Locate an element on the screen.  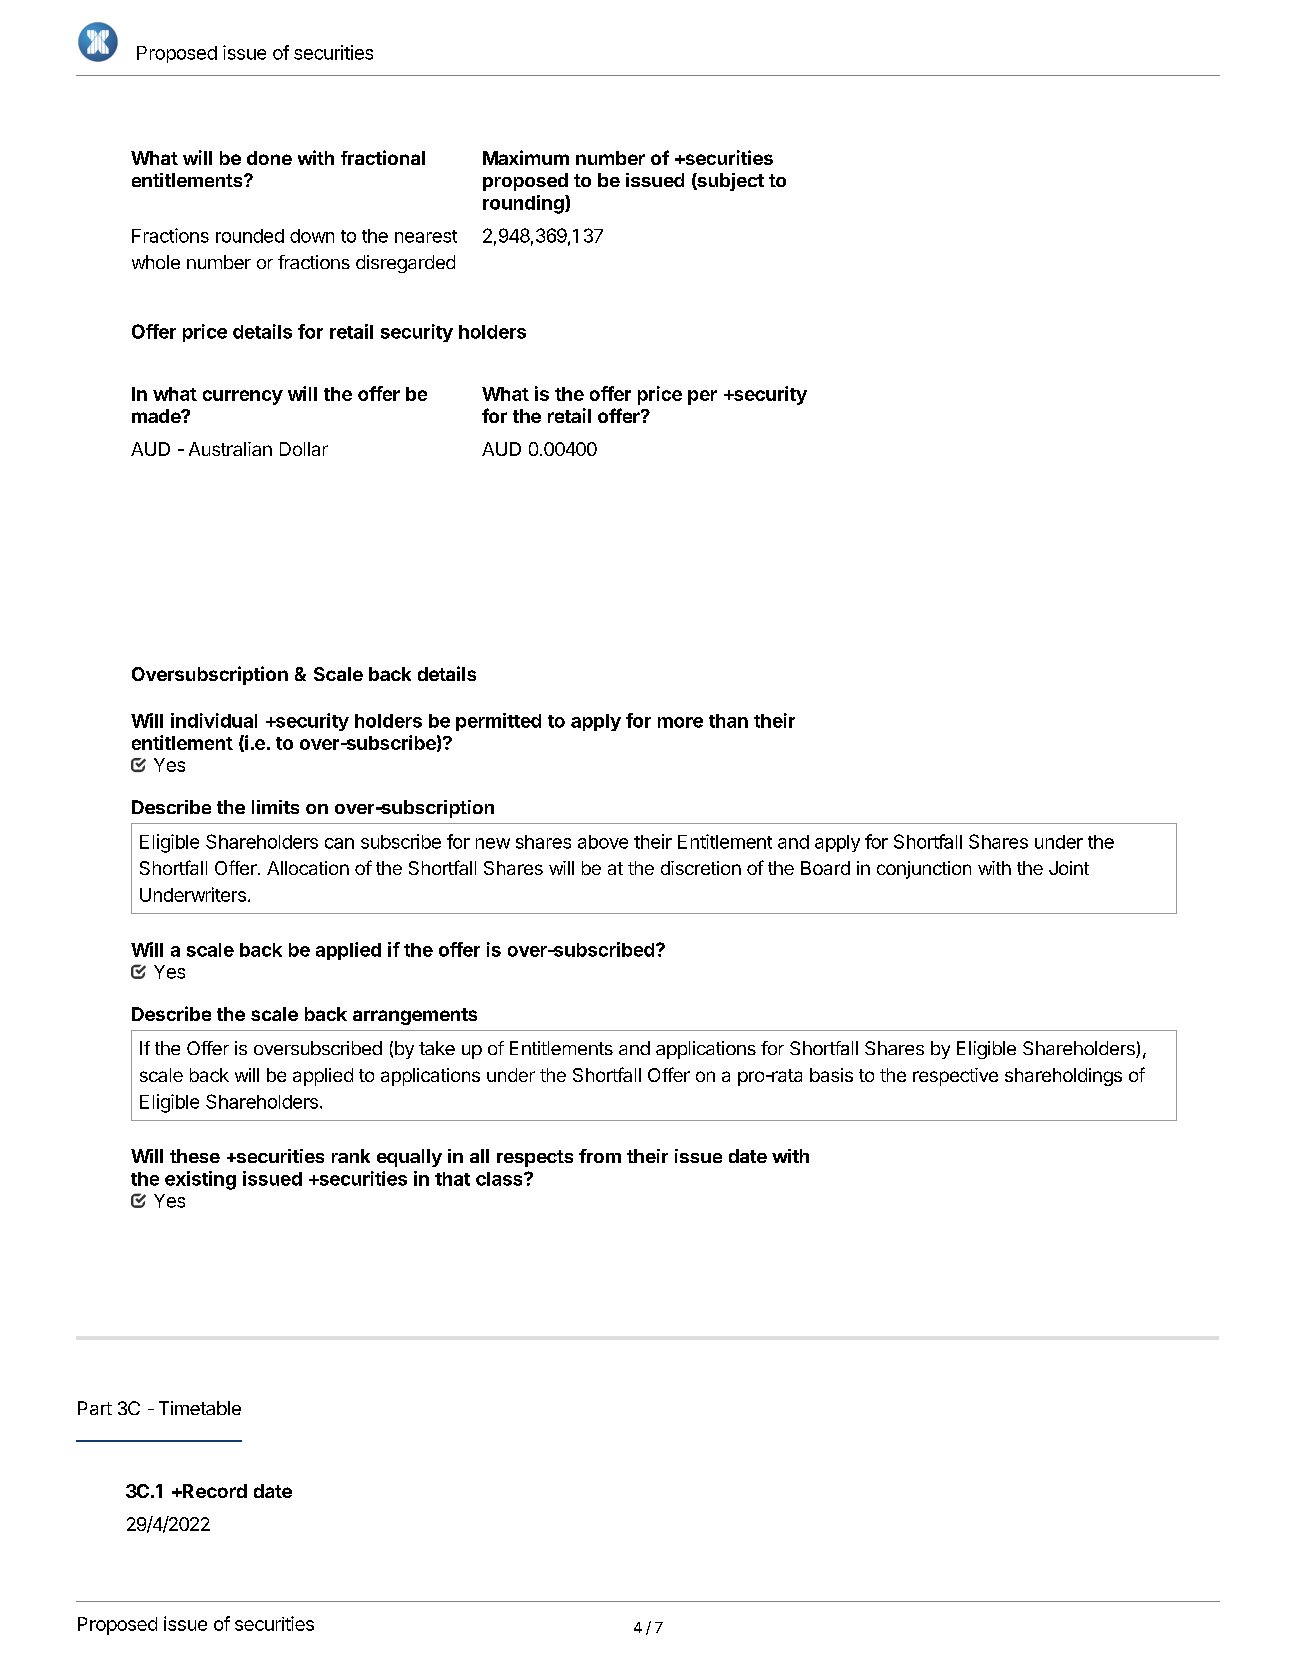
rounded is located at coordinates (250, 236).
